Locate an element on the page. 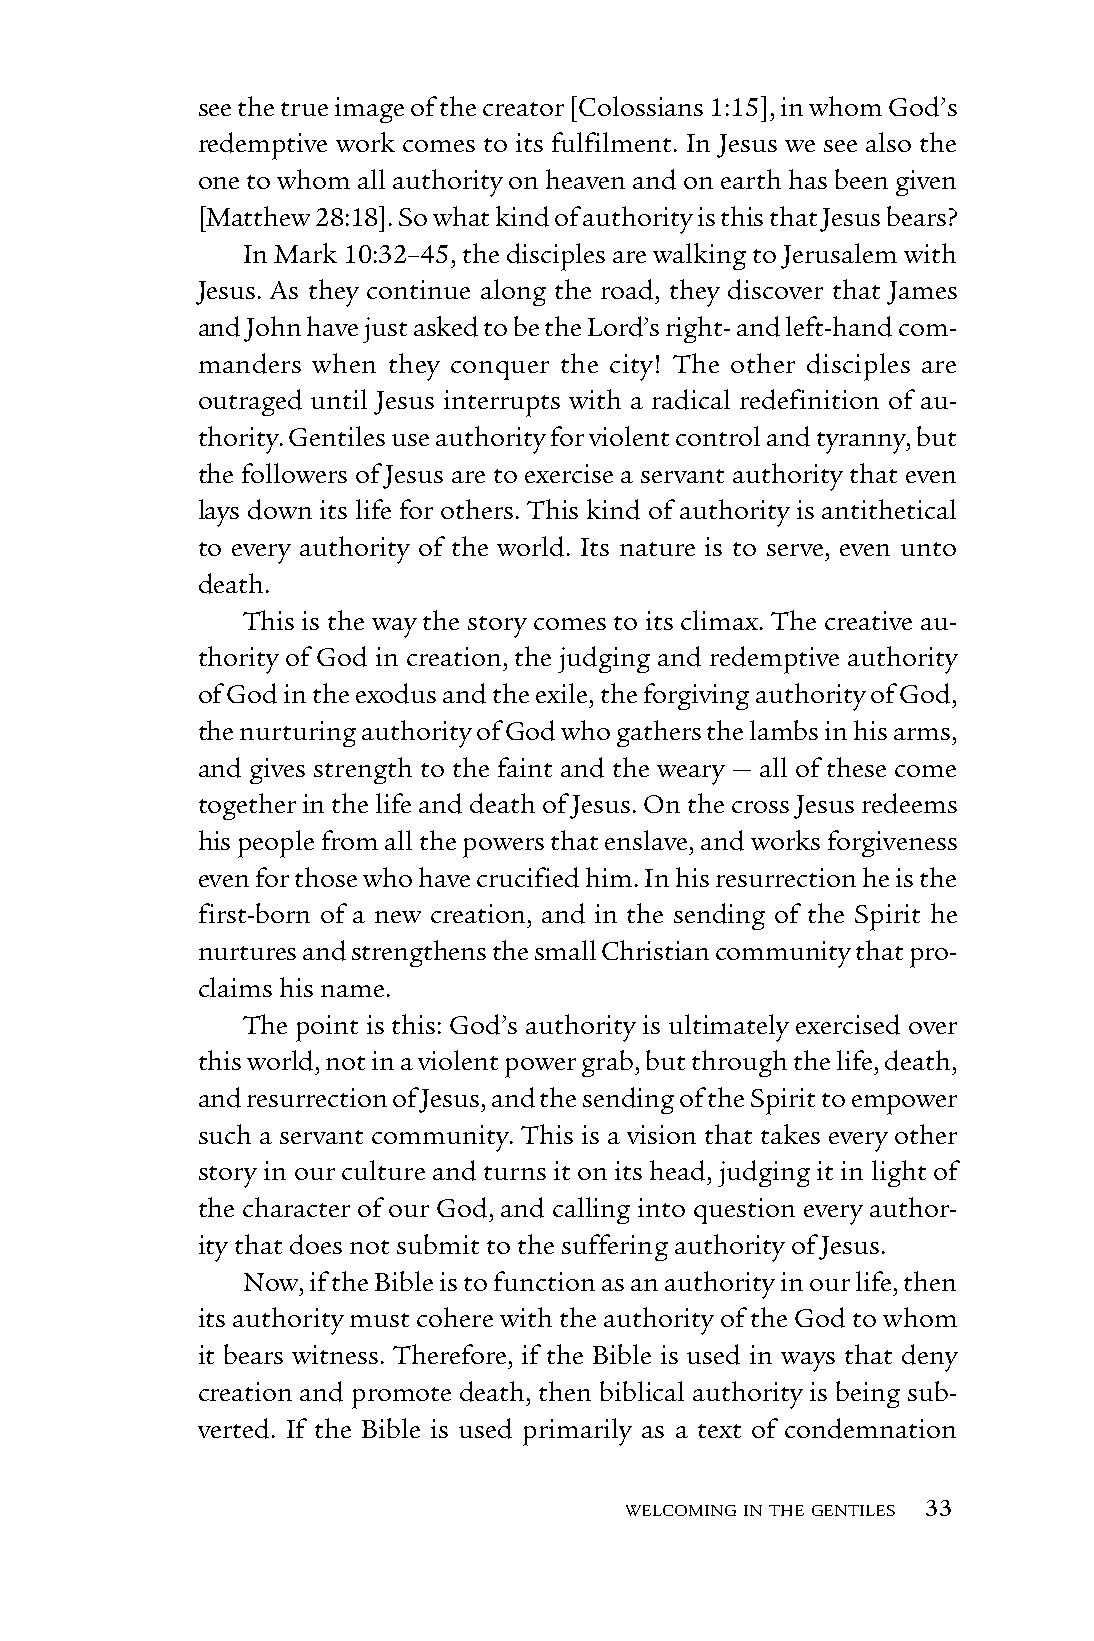 The height and width of the document is (1641, 1094). point is located at coordinates (327, 1028).
